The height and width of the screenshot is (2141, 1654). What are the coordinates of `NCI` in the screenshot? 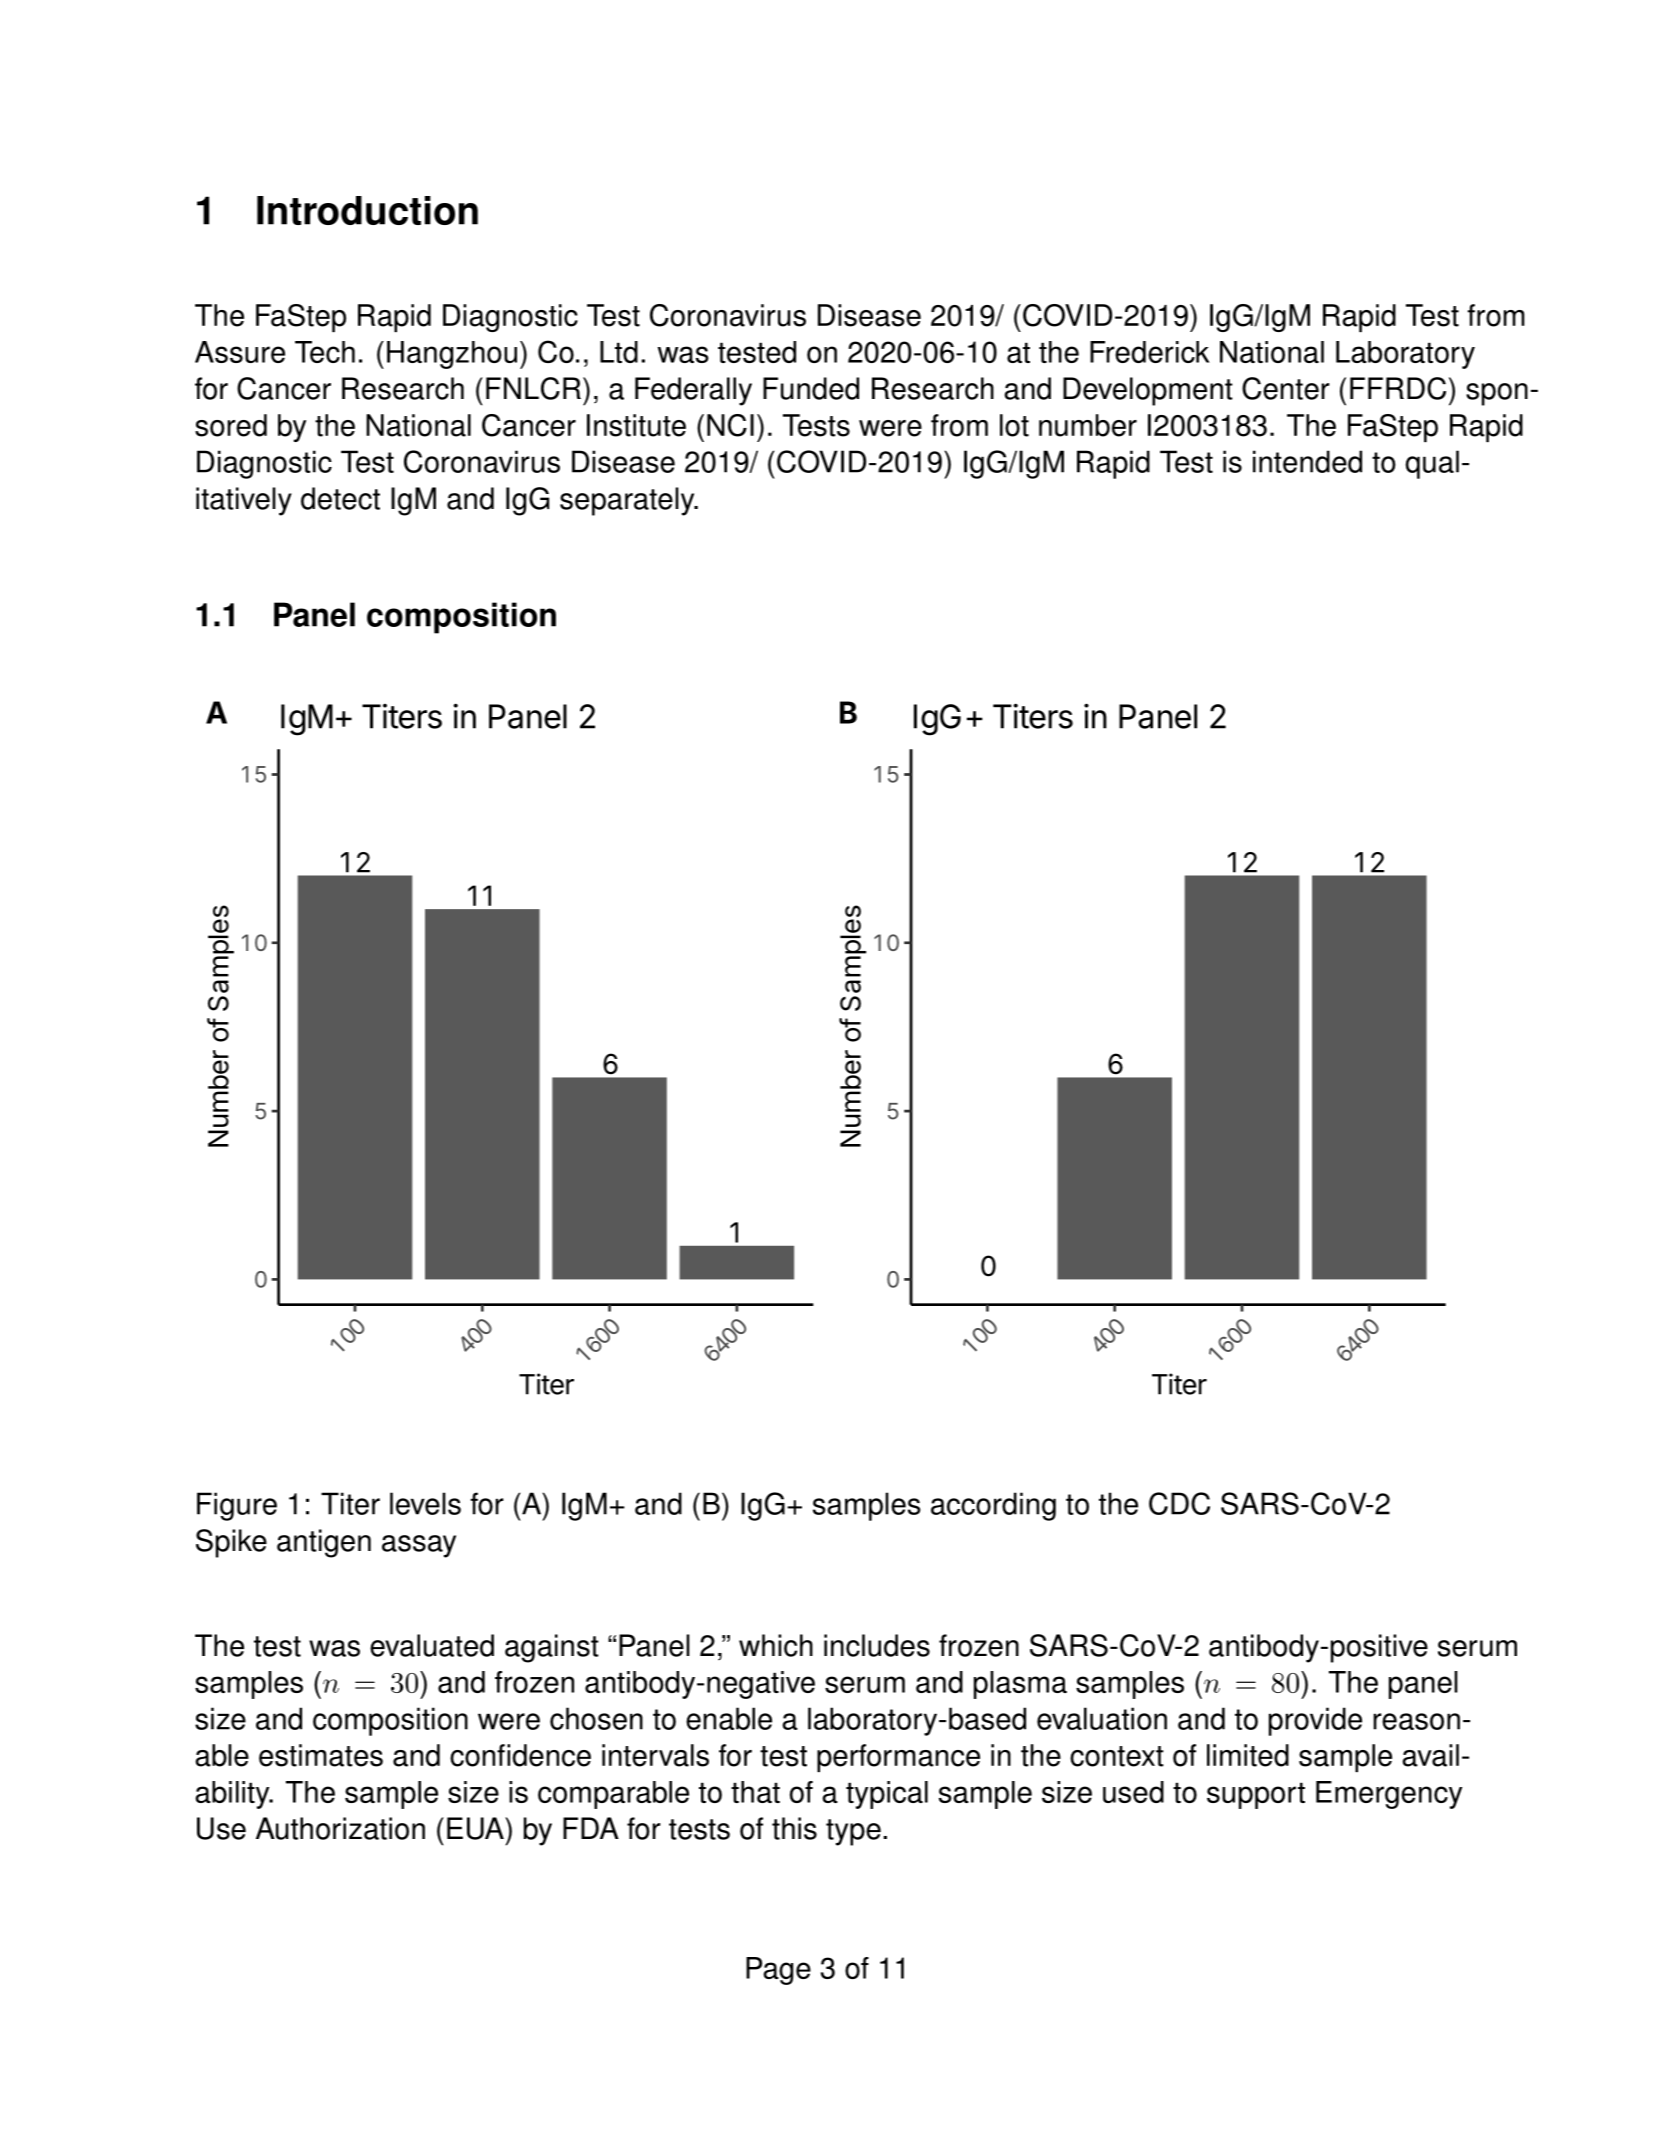 It's located at (730, 425).
